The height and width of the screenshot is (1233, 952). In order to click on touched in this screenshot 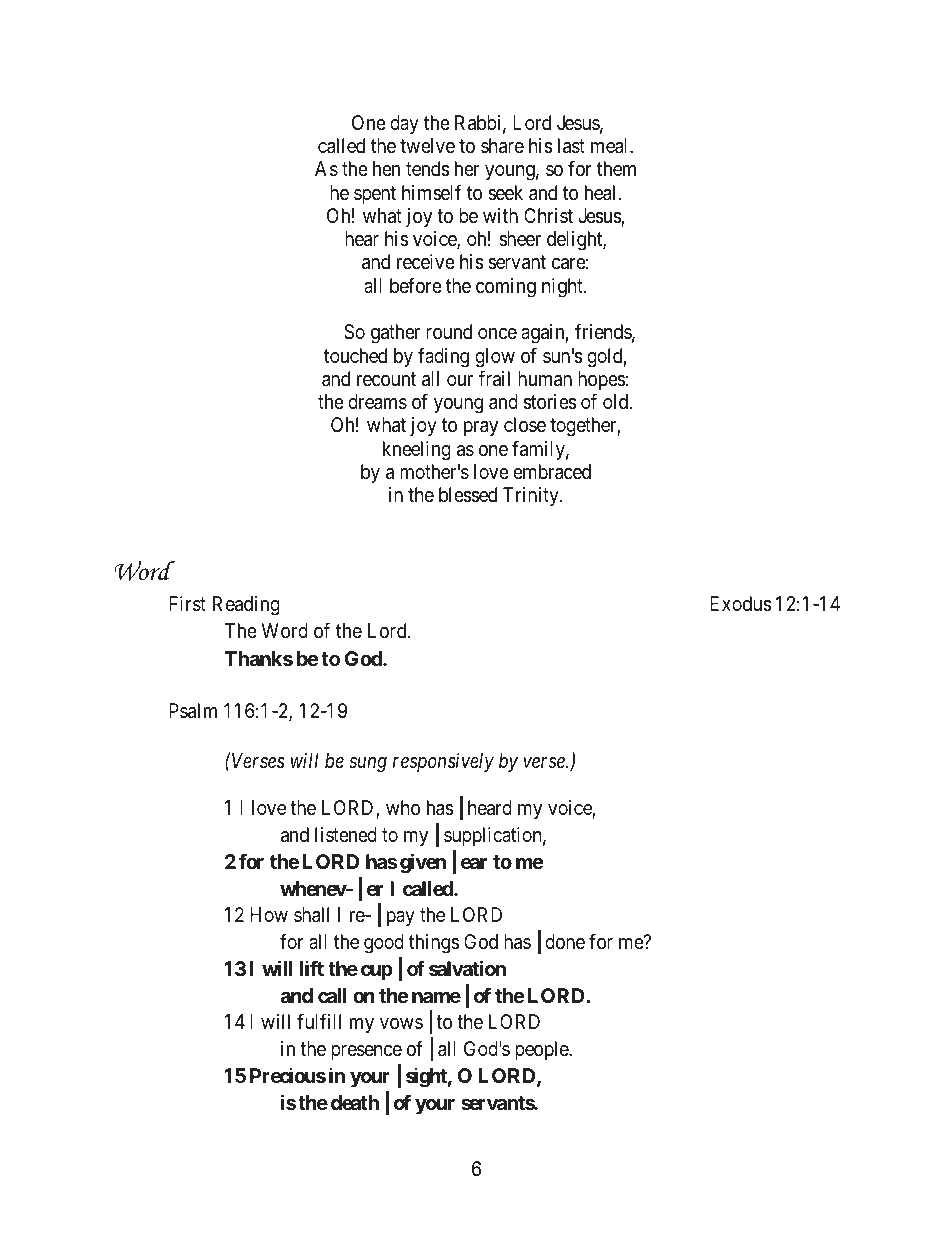, I will do `click(355, 355)`.
